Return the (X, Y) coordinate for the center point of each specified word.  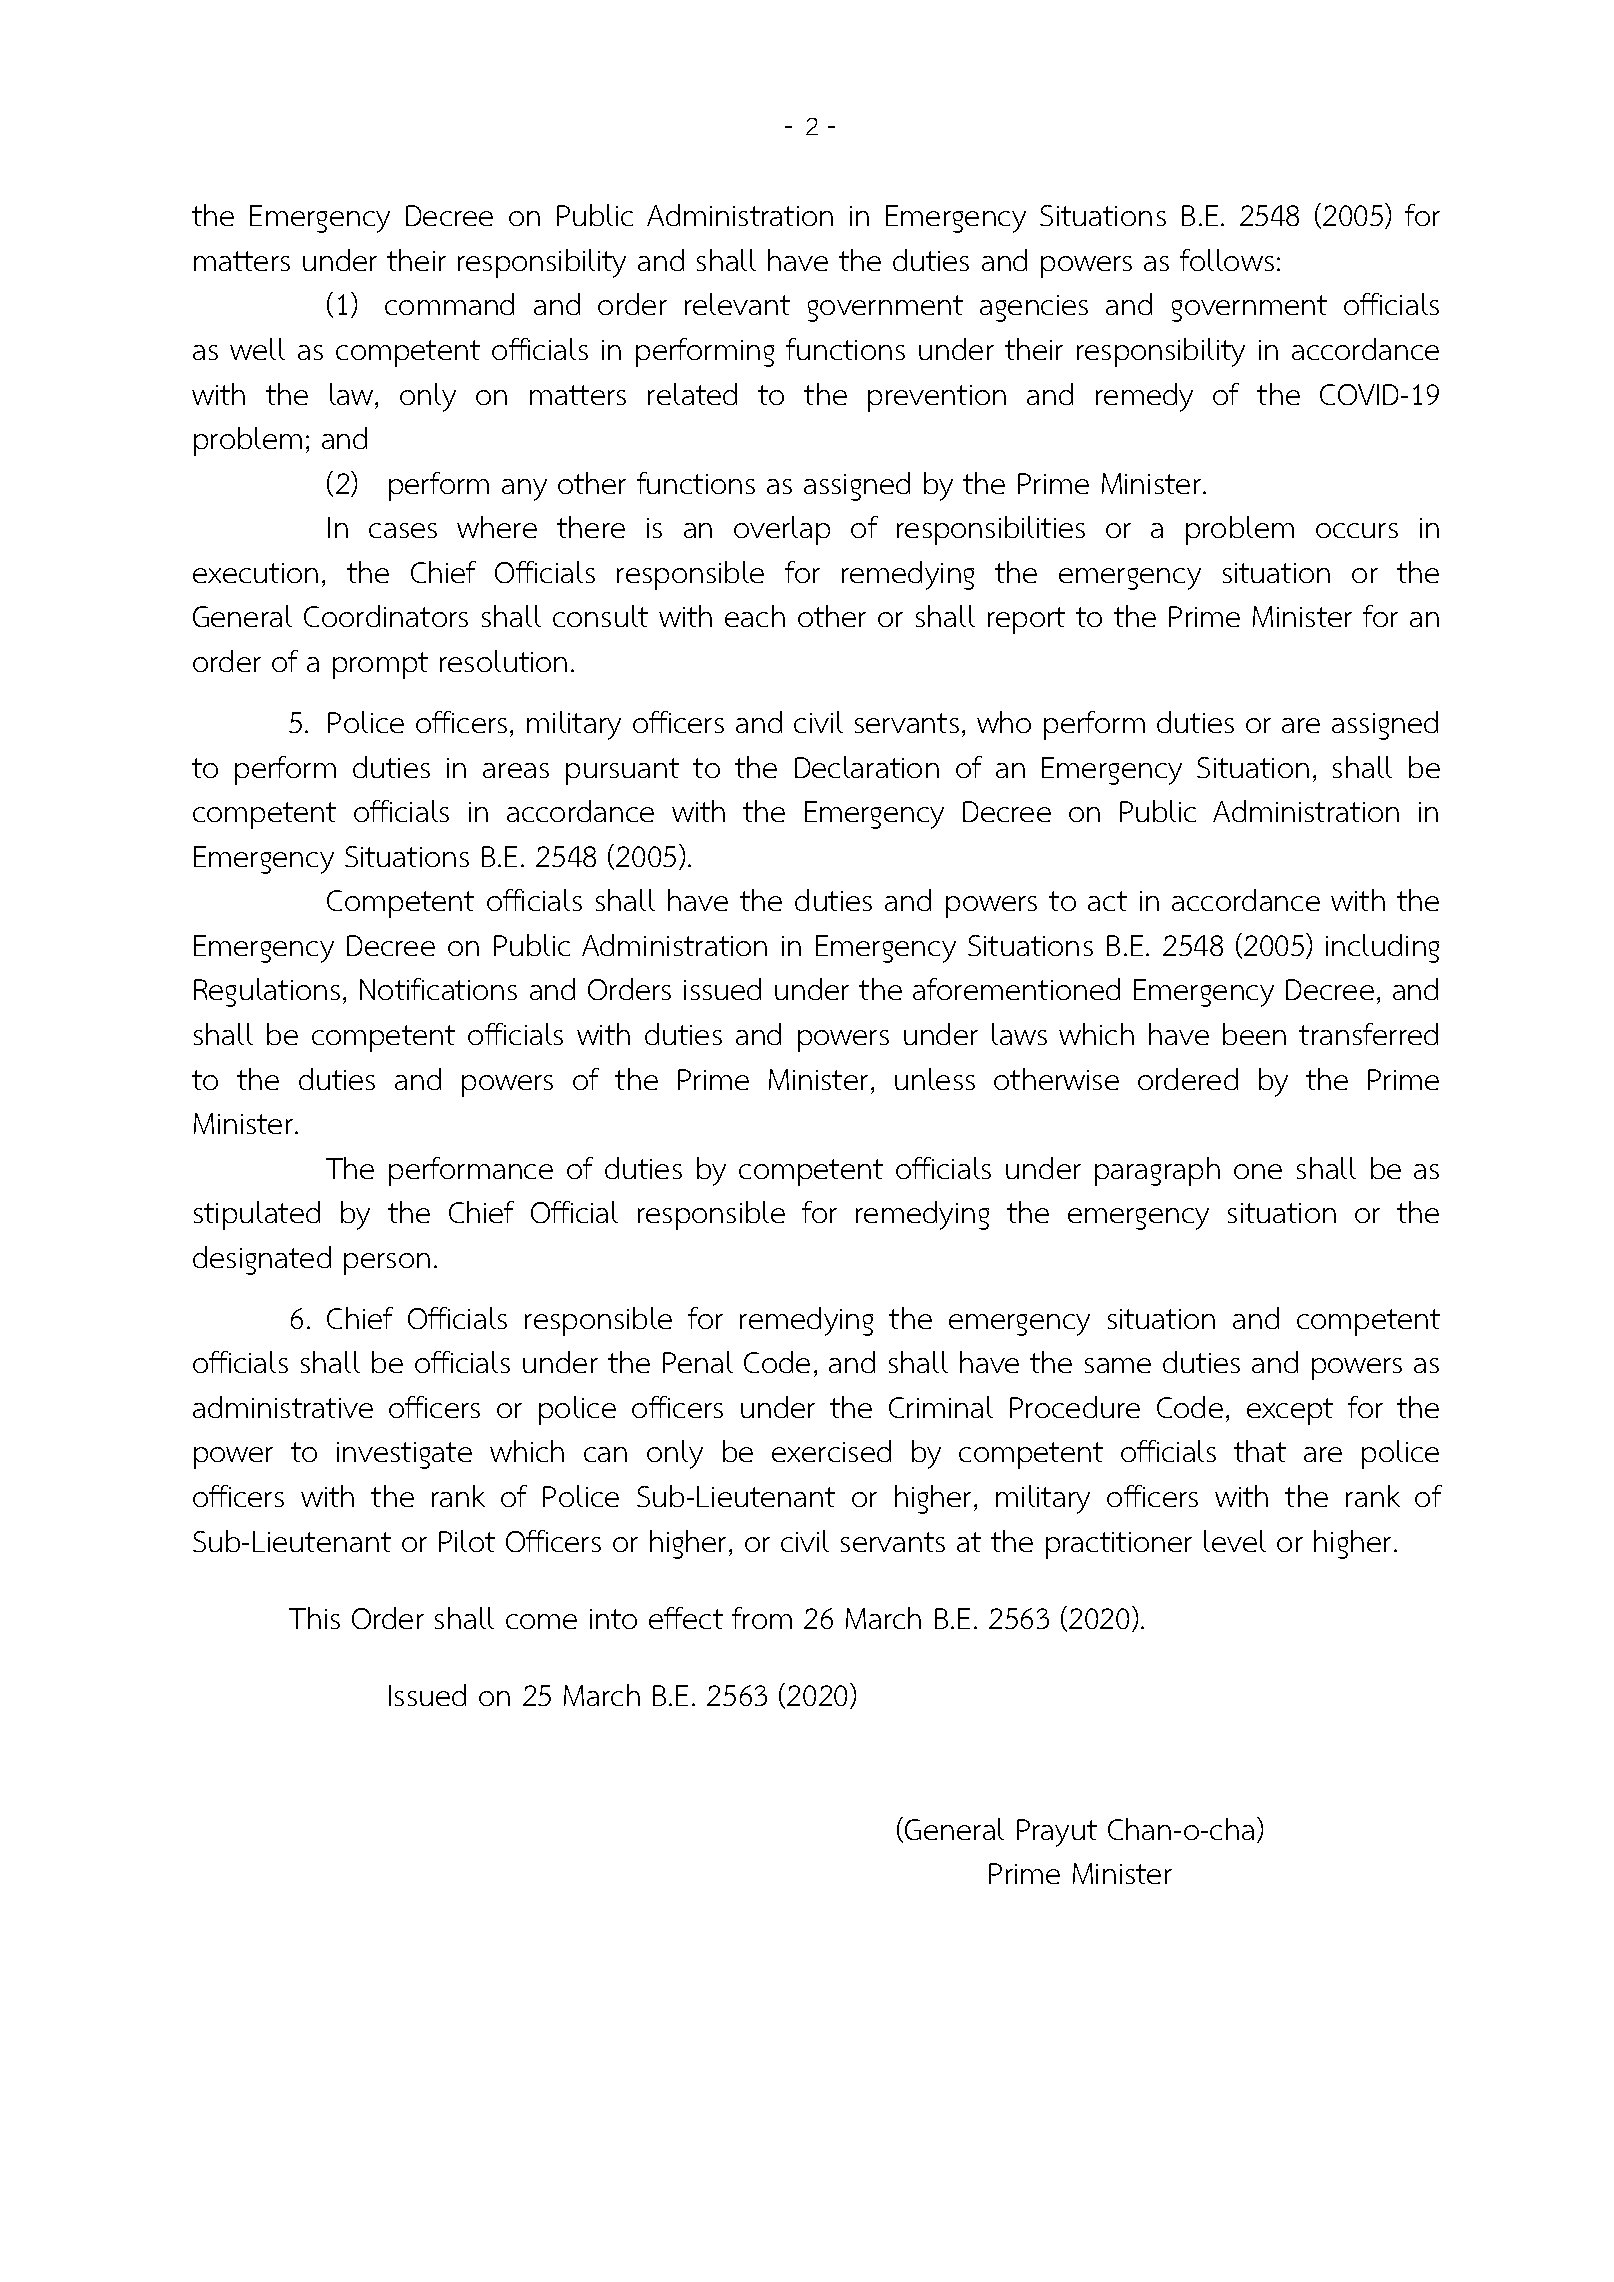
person (387, 1264)
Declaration (867, 767)
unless (935, 1079)
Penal (698, 1362)
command (449, 304)
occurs (1357, 530)
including (1382, 948)
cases (403, 530)
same (1118, 1365)
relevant (737, 304)
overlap (782, 530)
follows (1227, 260)
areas (516, 770)
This (314, 1618)
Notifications (438, 989)
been (1254, 1034)
